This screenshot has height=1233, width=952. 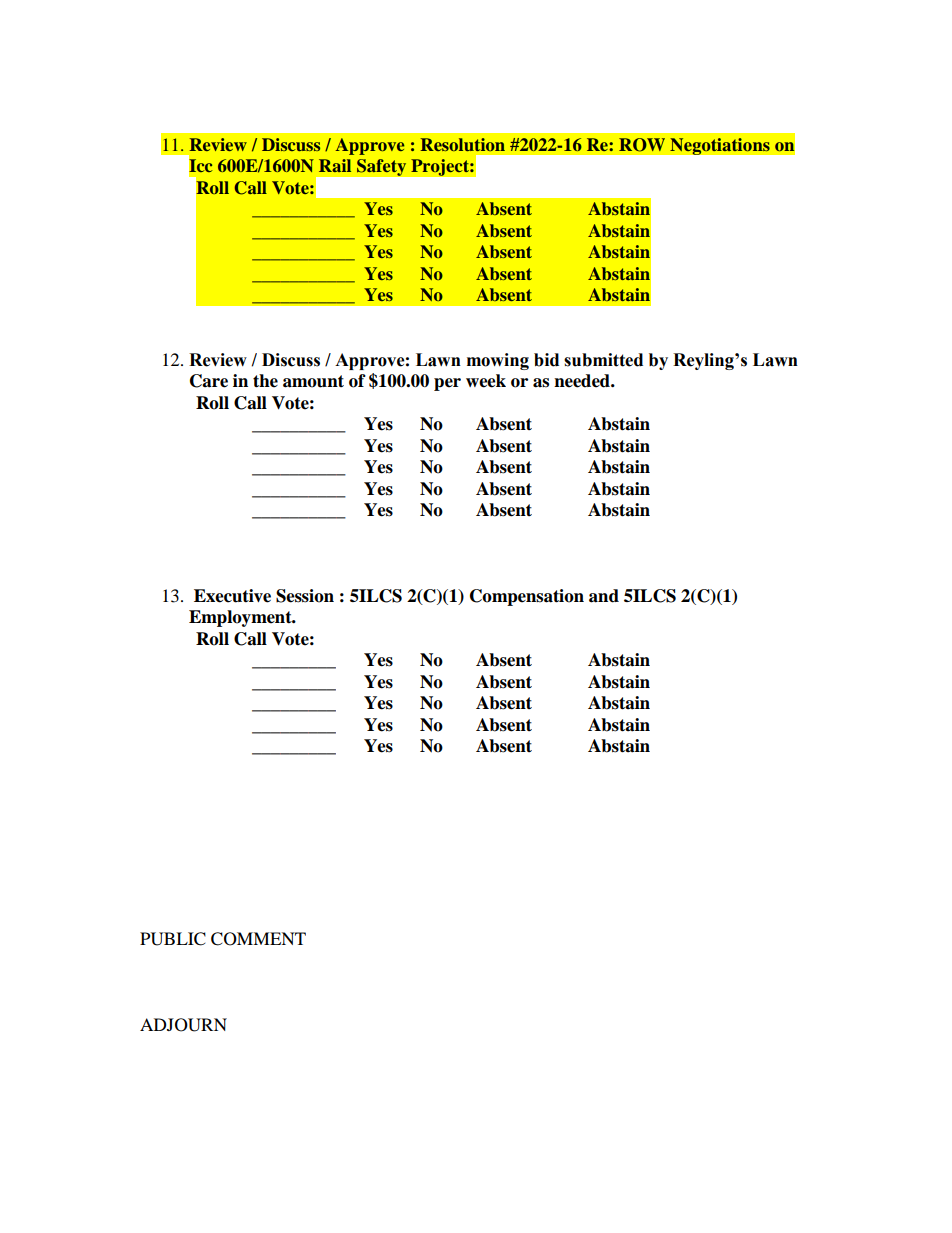 What do you see at coordinates (241, 618) in the screenshot?
I see `Employment` at bounding box center [241, 618].
